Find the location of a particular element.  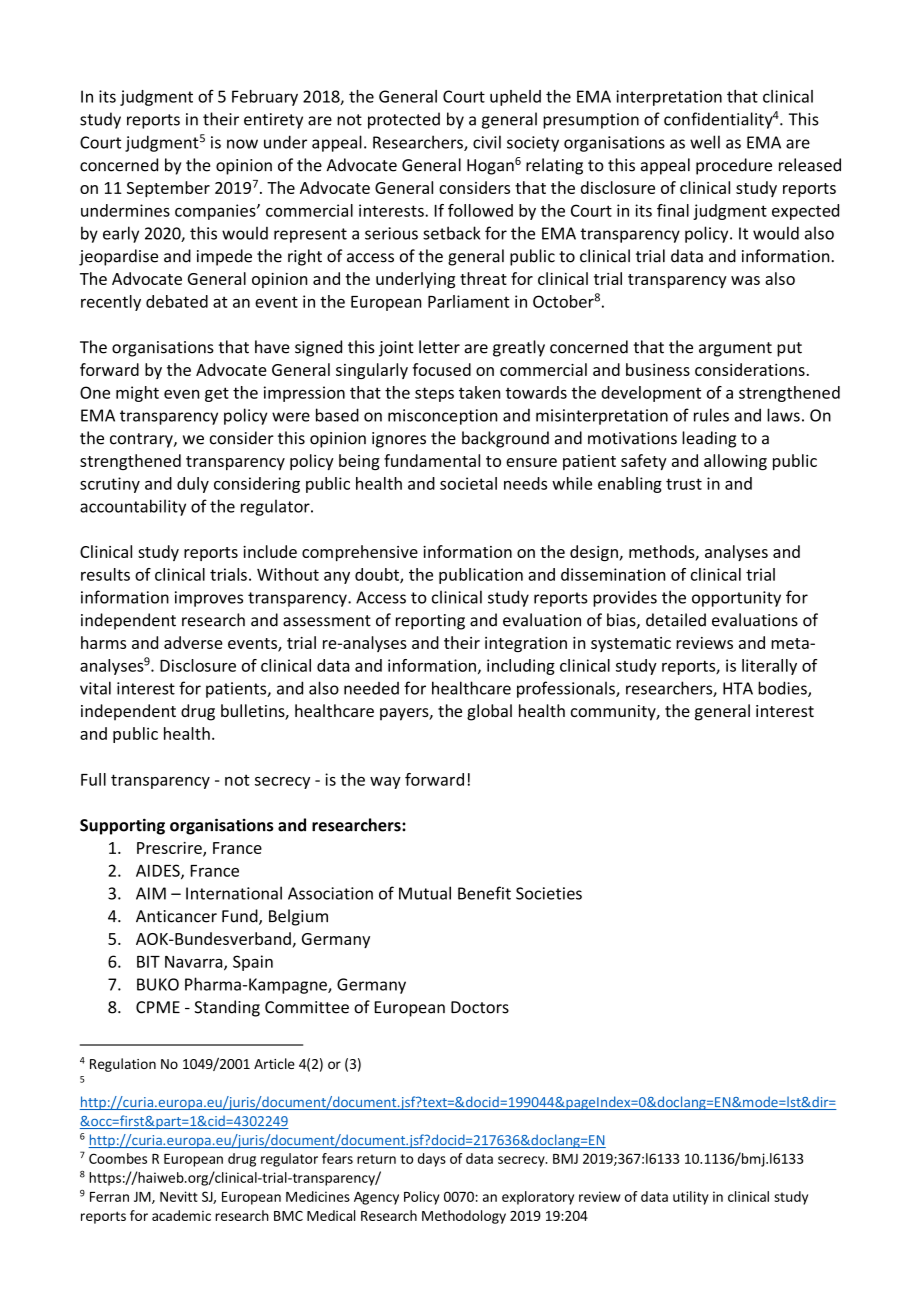

bodies is located at coordinates (783, 689).
